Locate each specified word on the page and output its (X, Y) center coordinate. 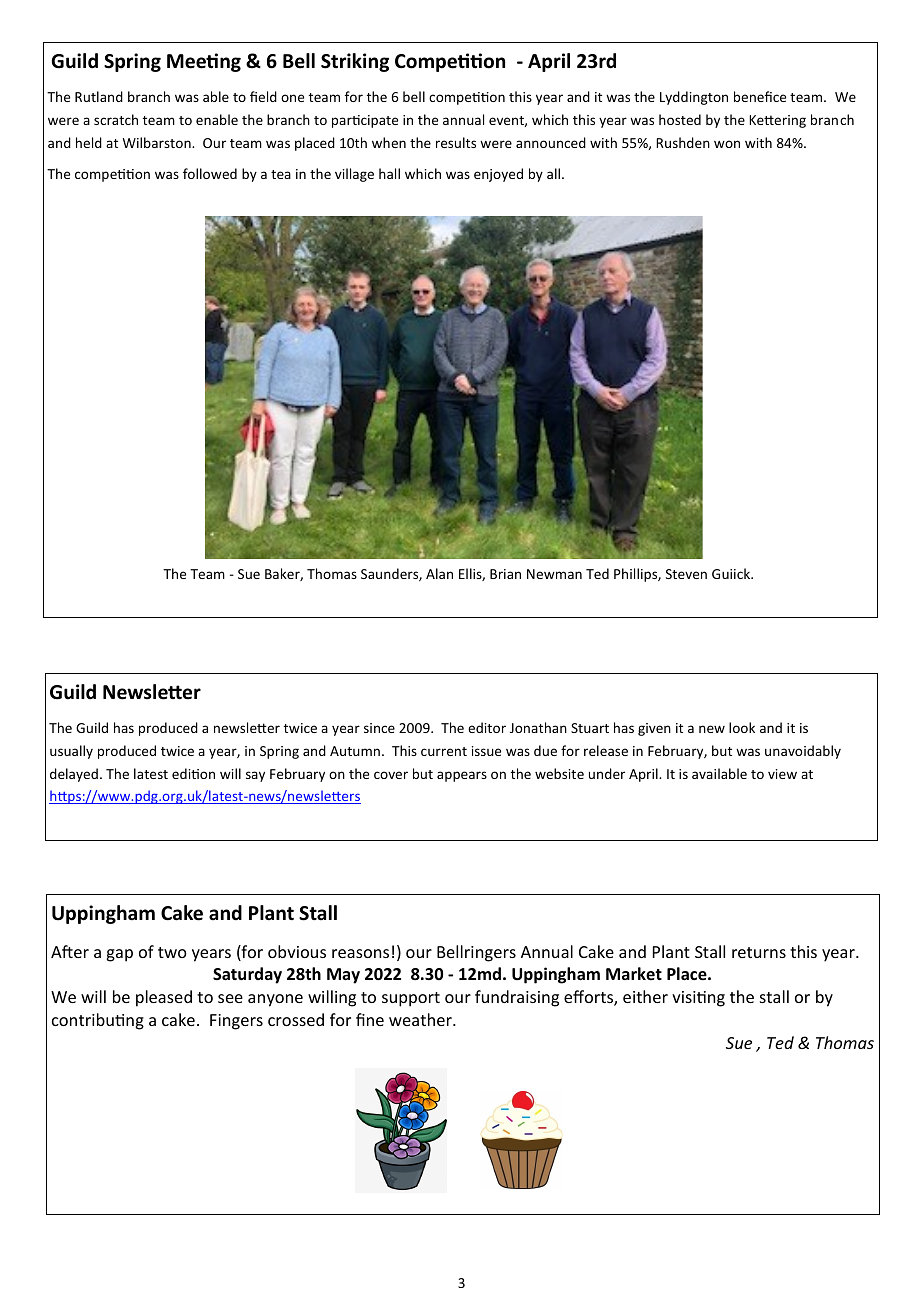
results (456, 142)
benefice (760, 96)
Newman (554, 574)
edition (193, 773)
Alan (439, 573)
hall (389, 173)
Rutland (99, 96)
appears (462, 776)
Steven (686, 574)
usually (71, 752)
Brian (505, 574)
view (782, 774)
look (742, 727)
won (727, 144)
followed (210, 173)
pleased (164, 998)
